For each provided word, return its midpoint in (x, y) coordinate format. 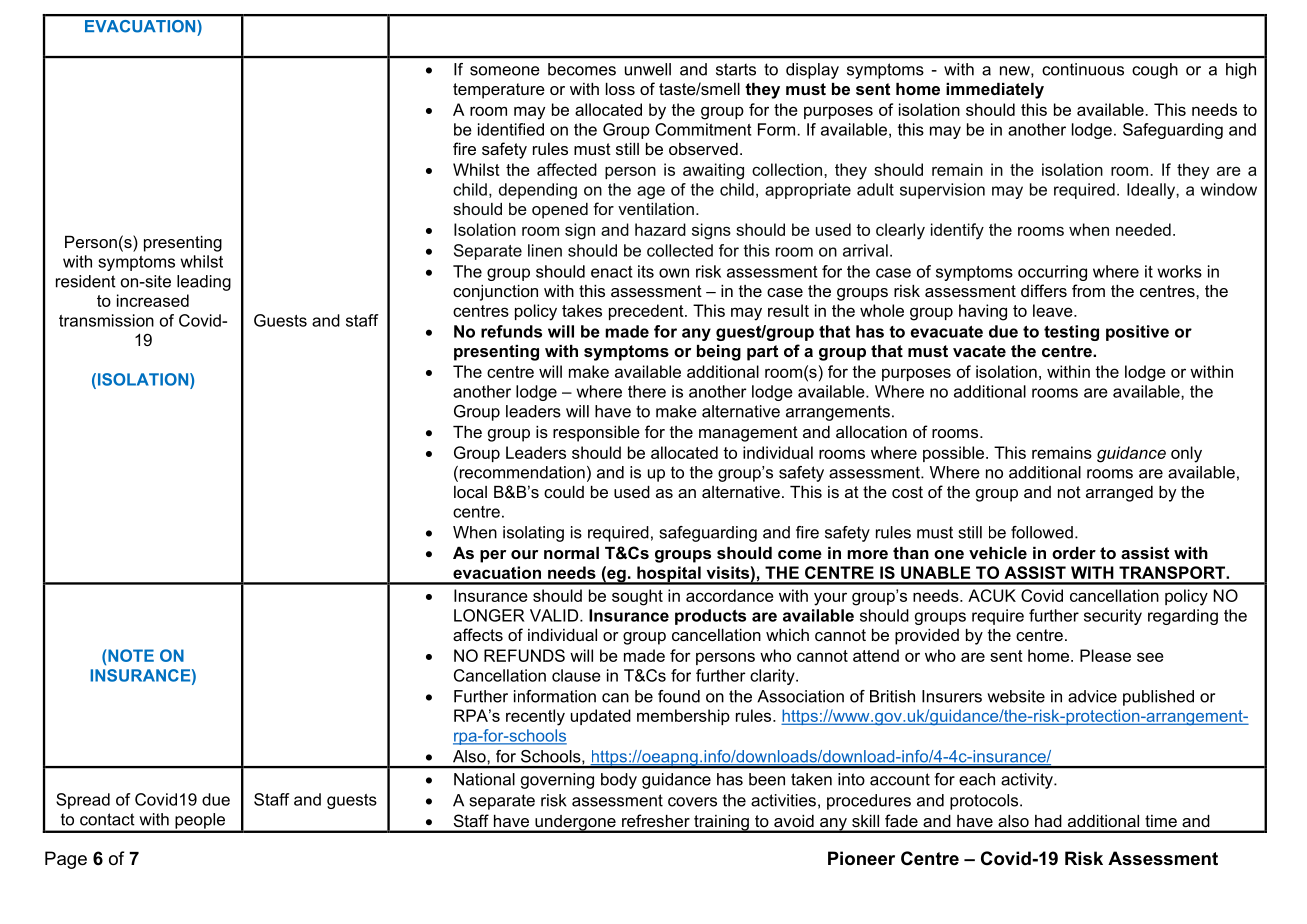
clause (576, 675)
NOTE (130, 655)
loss (620, 89)
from (1088, 290)
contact (107, 819)
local (470, 492)
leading (204, 283)
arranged (1119, 494)
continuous (1083, 69)
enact (611, 272)
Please (1105, 655)
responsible (596, 434)
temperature (499, 91)
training (721, 824)
